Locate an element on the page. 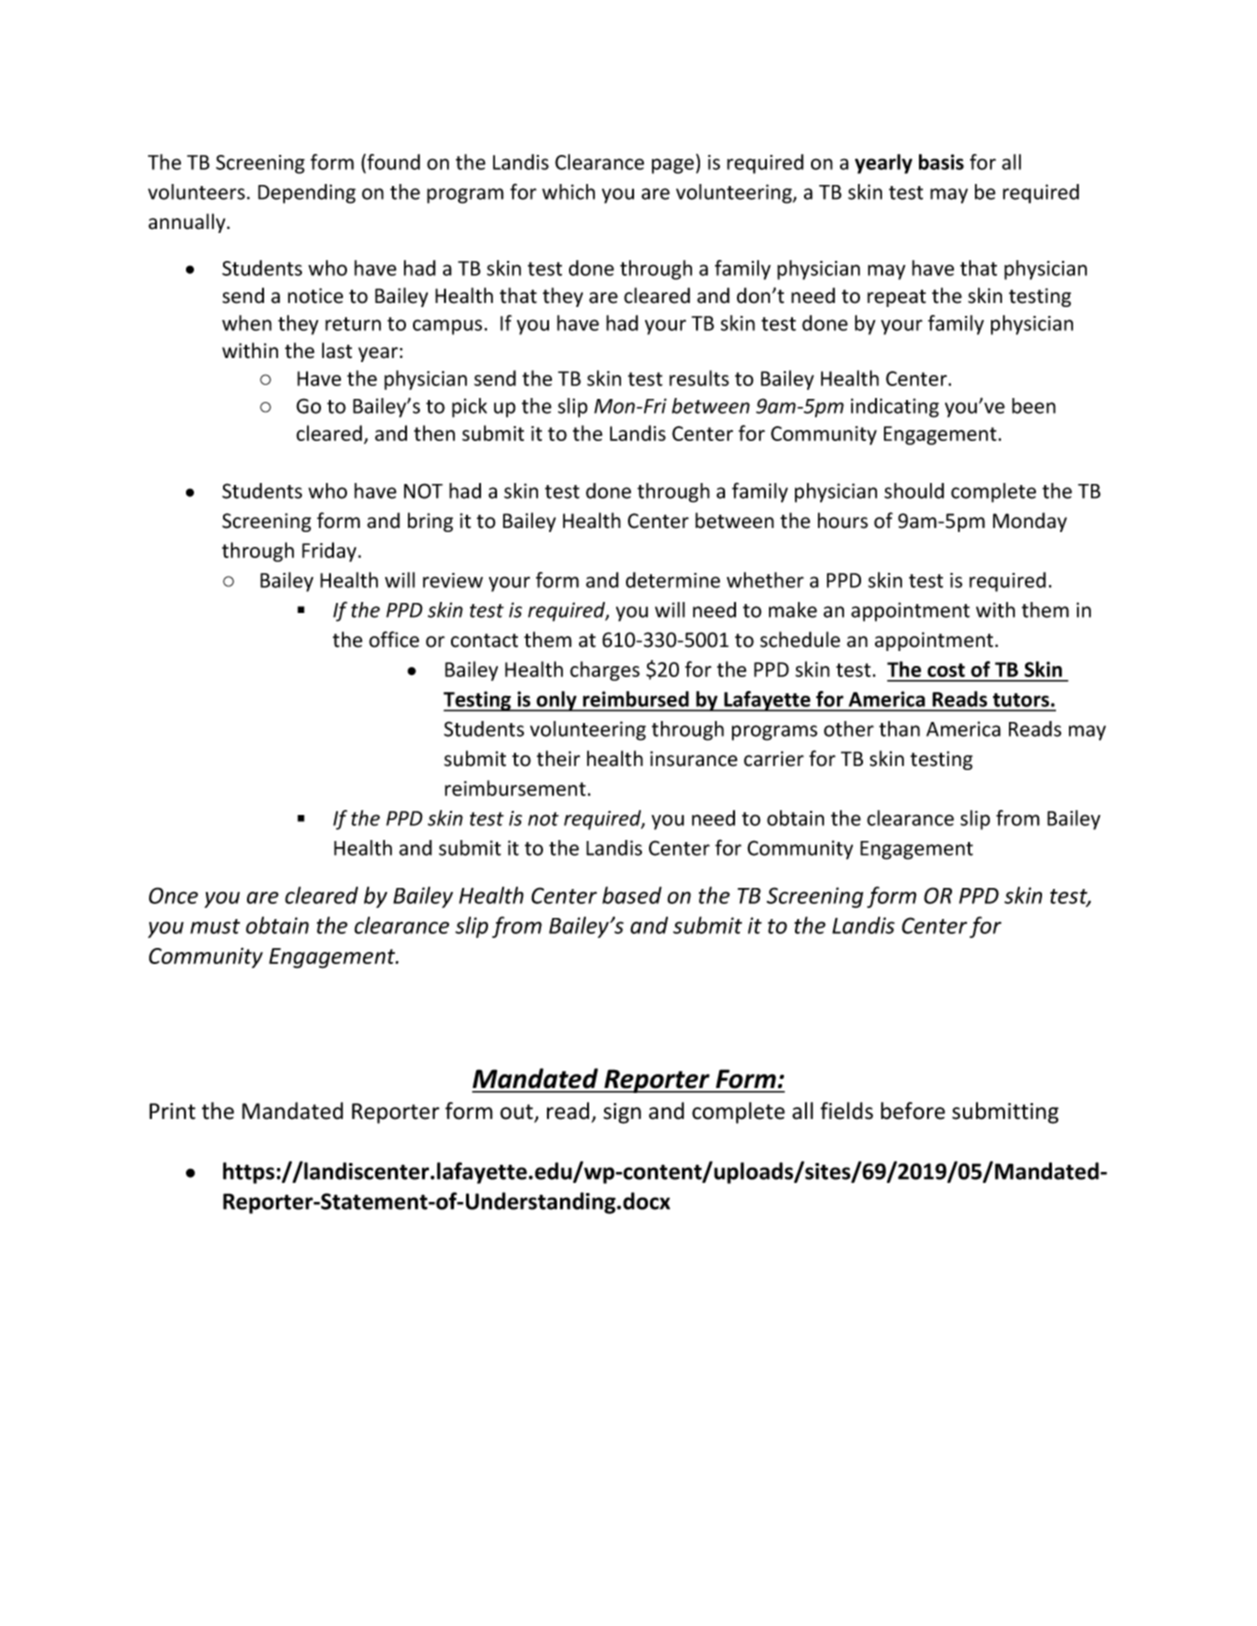  Print is located at coordinates (172, 1111).
